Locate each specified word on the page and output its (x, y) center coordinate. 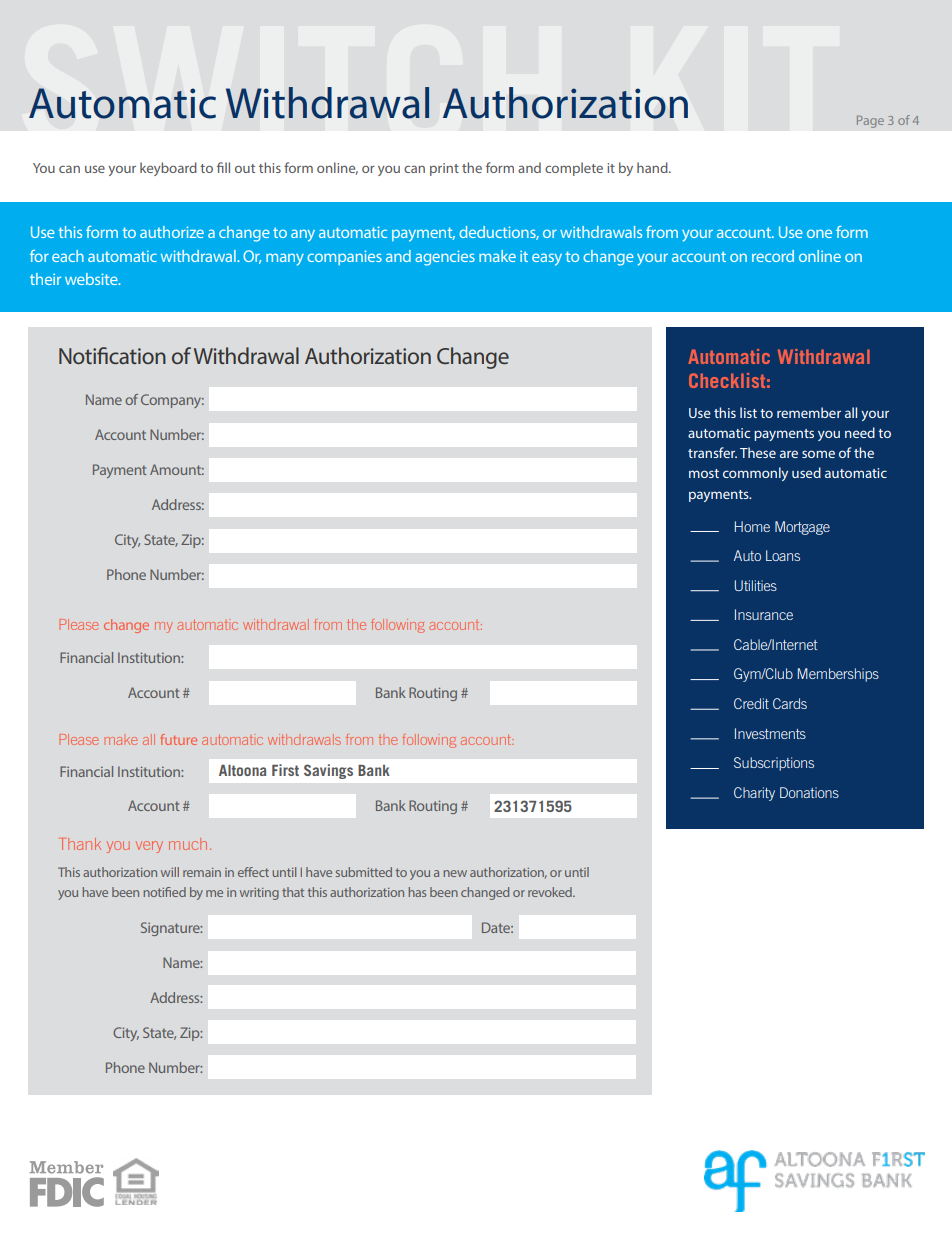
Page (870, 122)
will (170, 872)
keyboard (168, 169)
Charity (754, 794)
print (444, 169)
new (455, 873)
